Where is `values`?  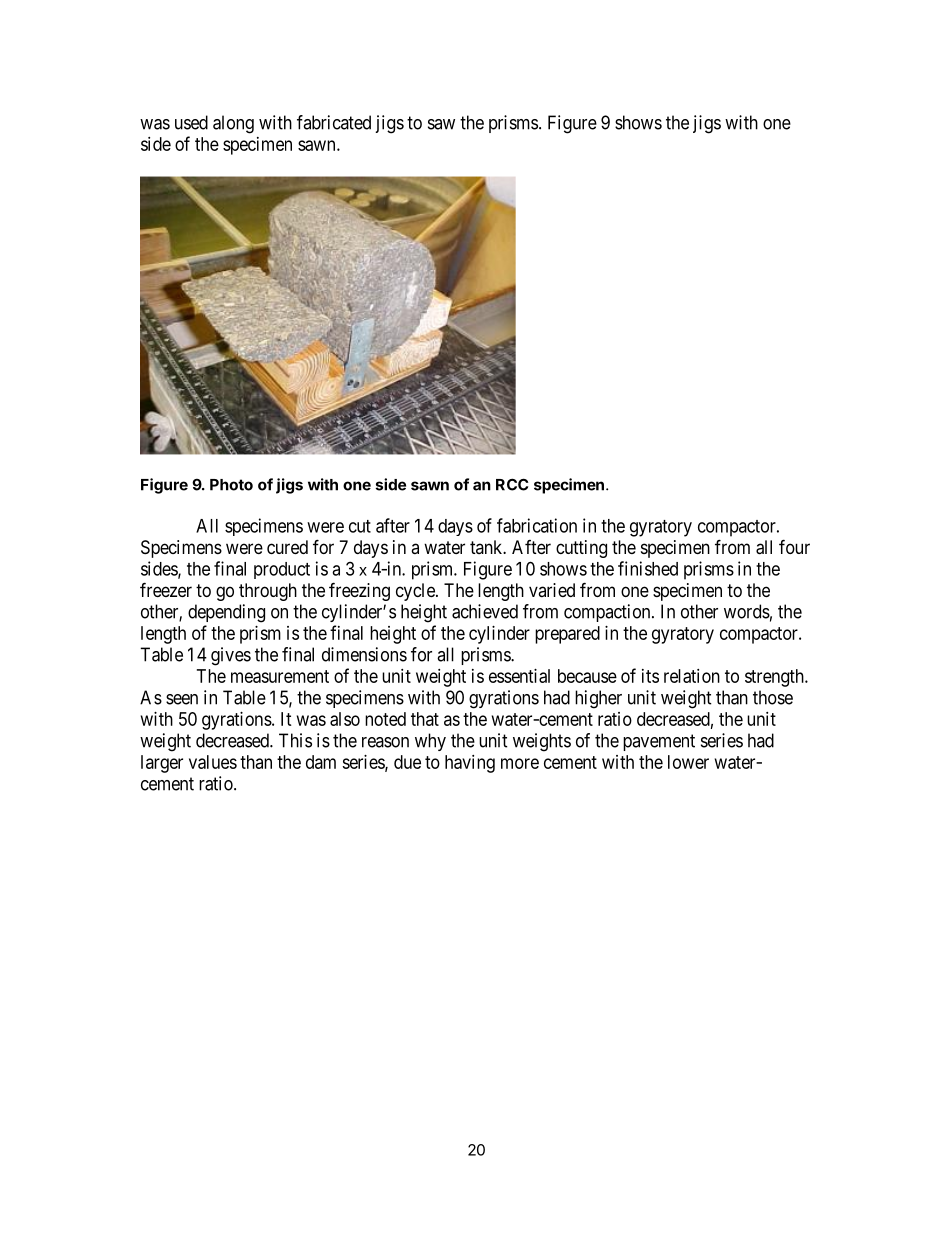
values is located at coordinates (213, 762).
